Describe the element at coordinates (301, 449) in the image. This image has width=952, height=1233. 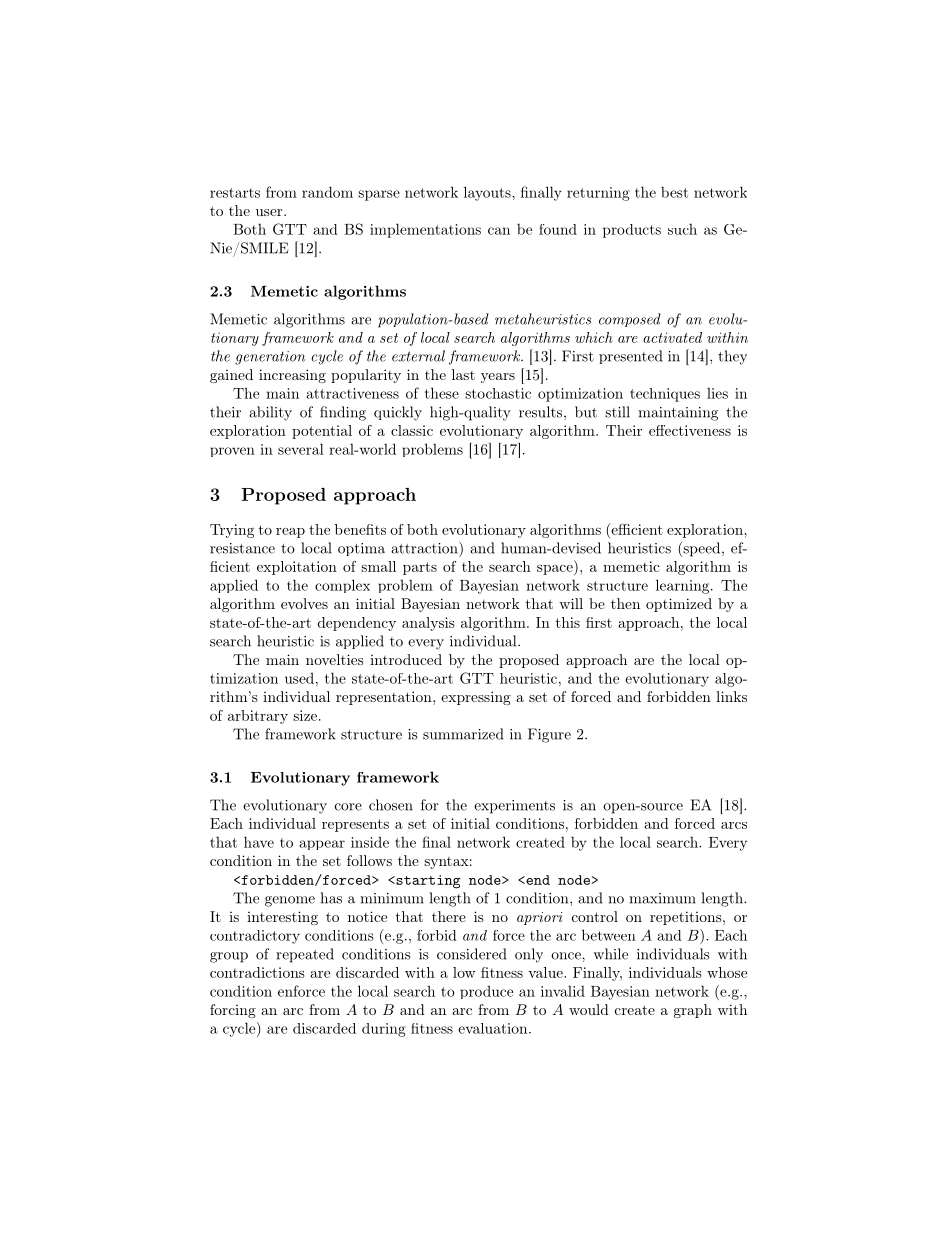
I see `several` at that location.
